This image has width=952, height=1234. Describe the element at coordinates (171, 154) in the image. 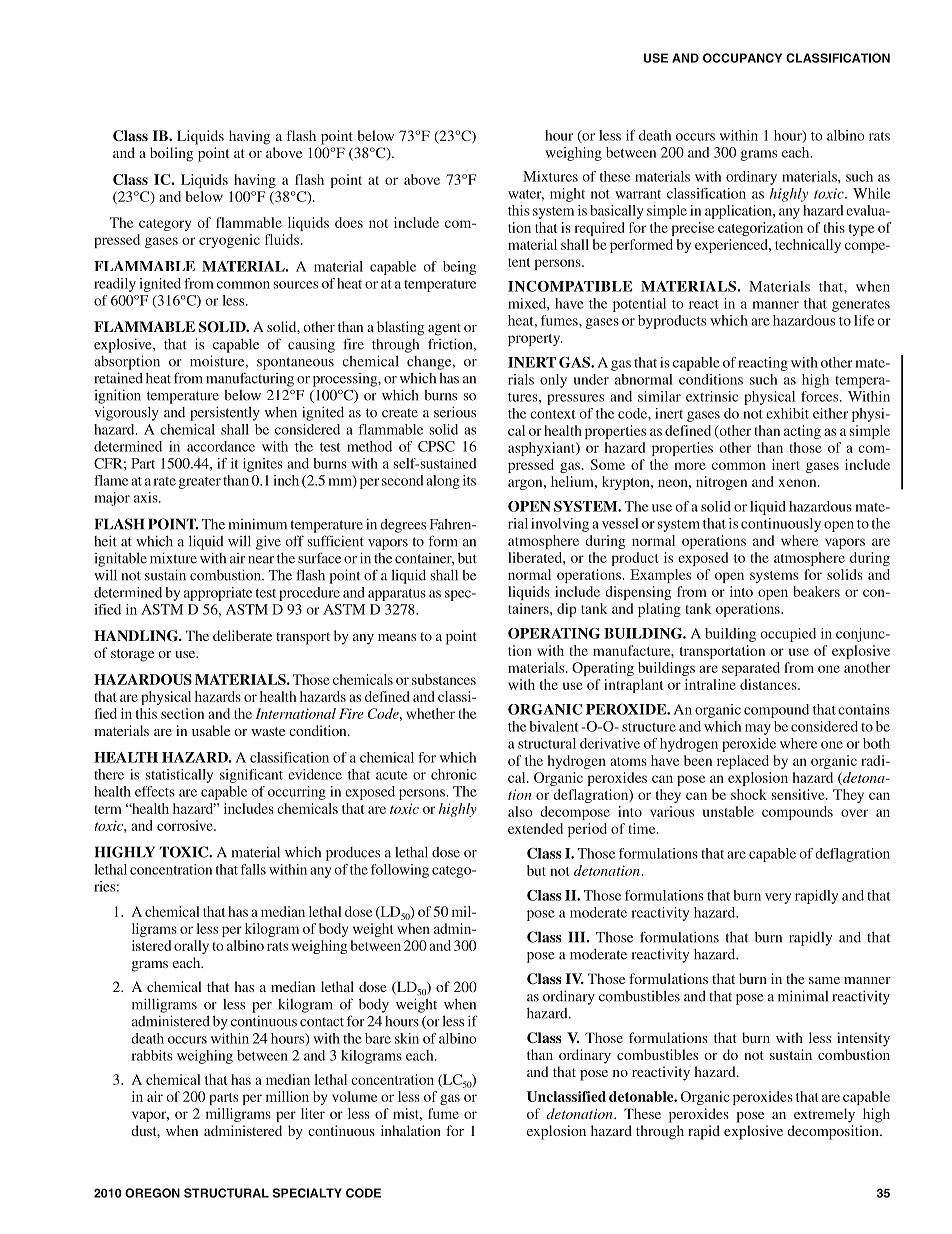

I see `boiling` at that location.
